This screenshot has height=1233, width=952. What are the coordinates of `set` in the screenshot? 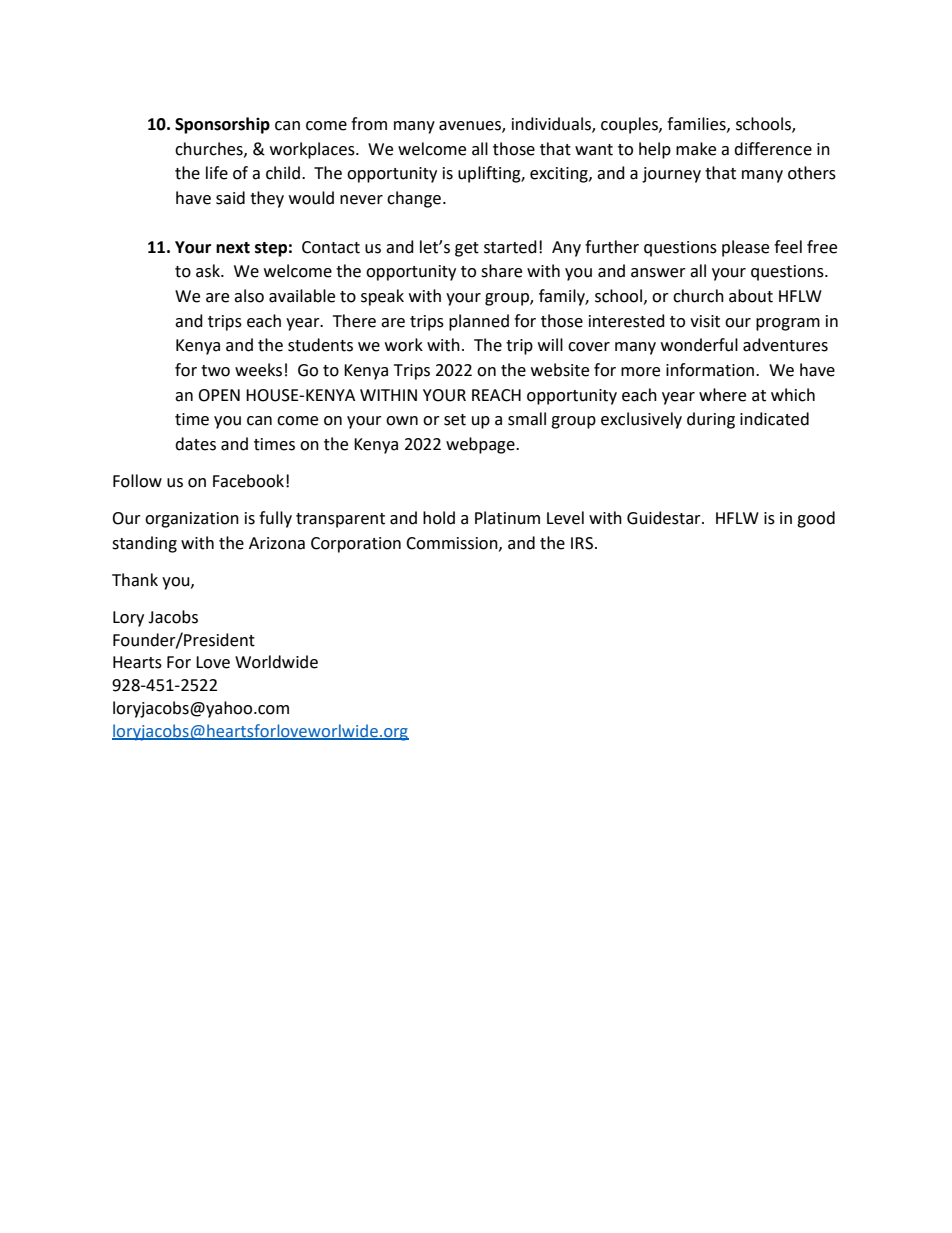 It's located at (455, 420).
